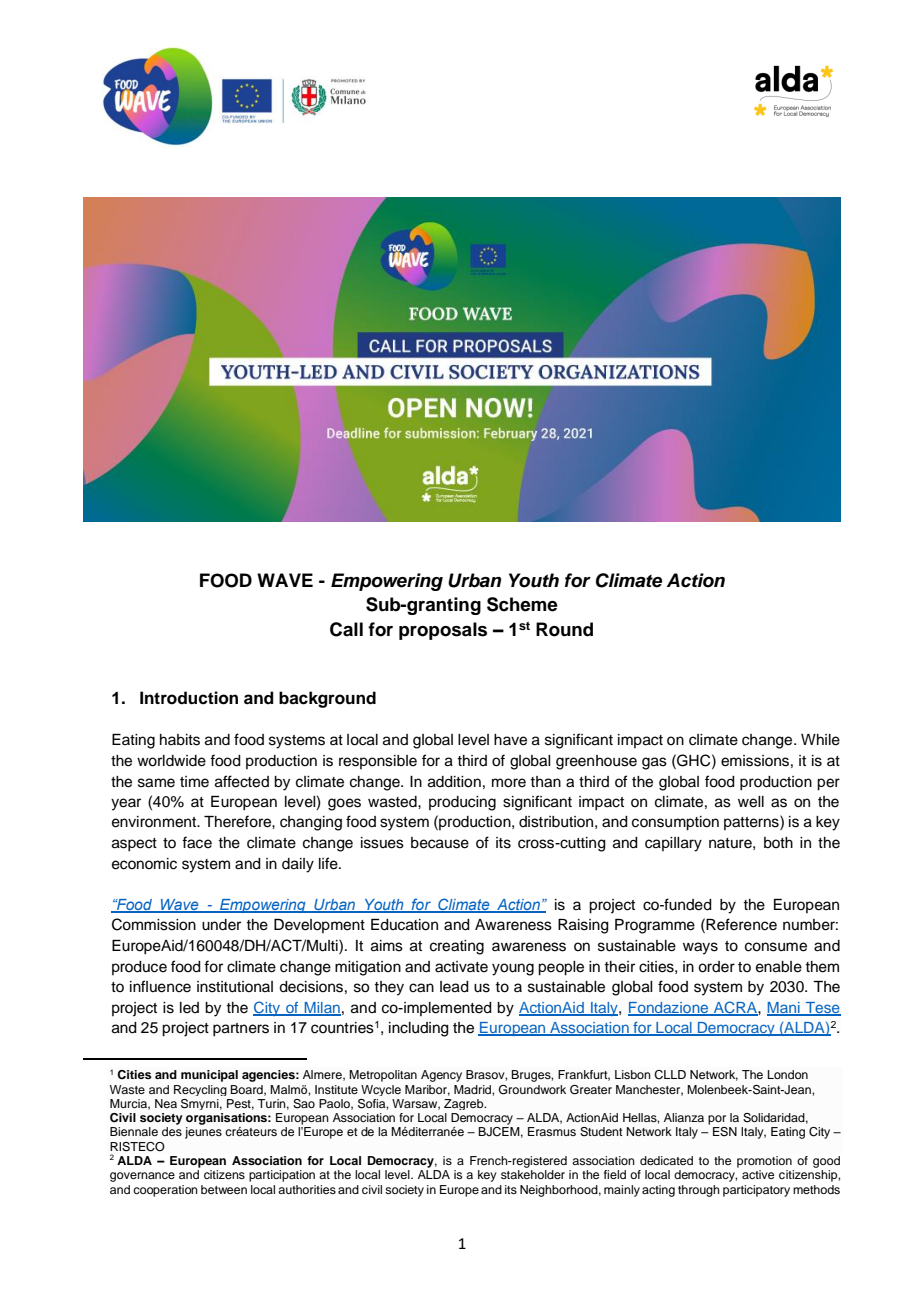 The image size is (924, 1308). I want to click on including, so click(419, 1029).
